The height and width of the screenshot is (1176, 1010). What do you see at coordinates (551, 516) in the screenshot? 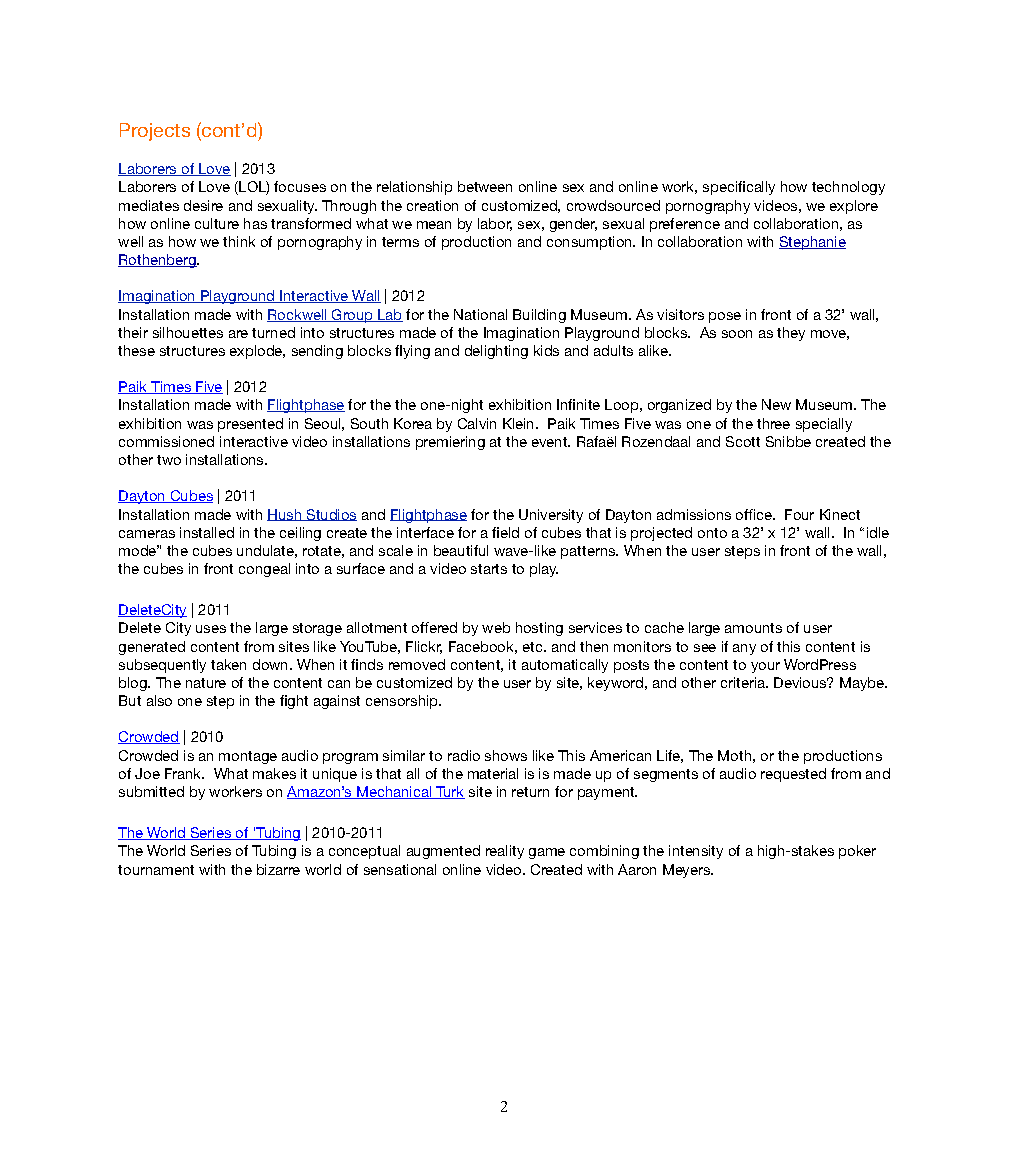
I see `University` at bounding box center [551, 516].
